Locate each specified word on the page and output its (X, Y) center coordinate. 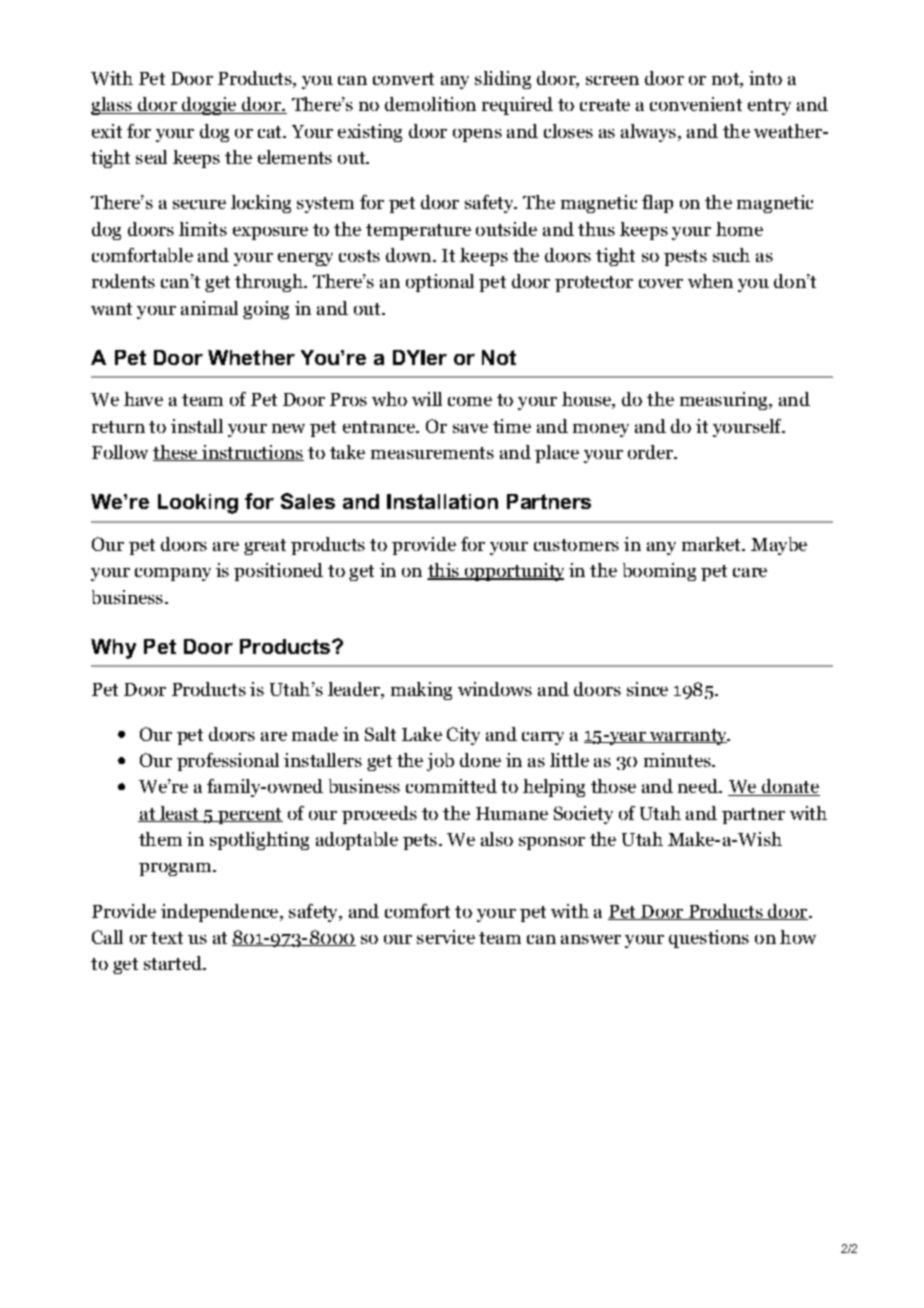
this (444, 571)
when (710, 281)
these (176, 453)
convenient (696, 104)
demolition (430, 104)
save (470, 428)
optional (440, 283)
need (699, 786)
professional (228, 762)
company (173, 574)
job (440, 762)
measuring (725, 401)
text (167, 938)
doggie (209, 106)
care (750, 572)
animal (209, 308)
